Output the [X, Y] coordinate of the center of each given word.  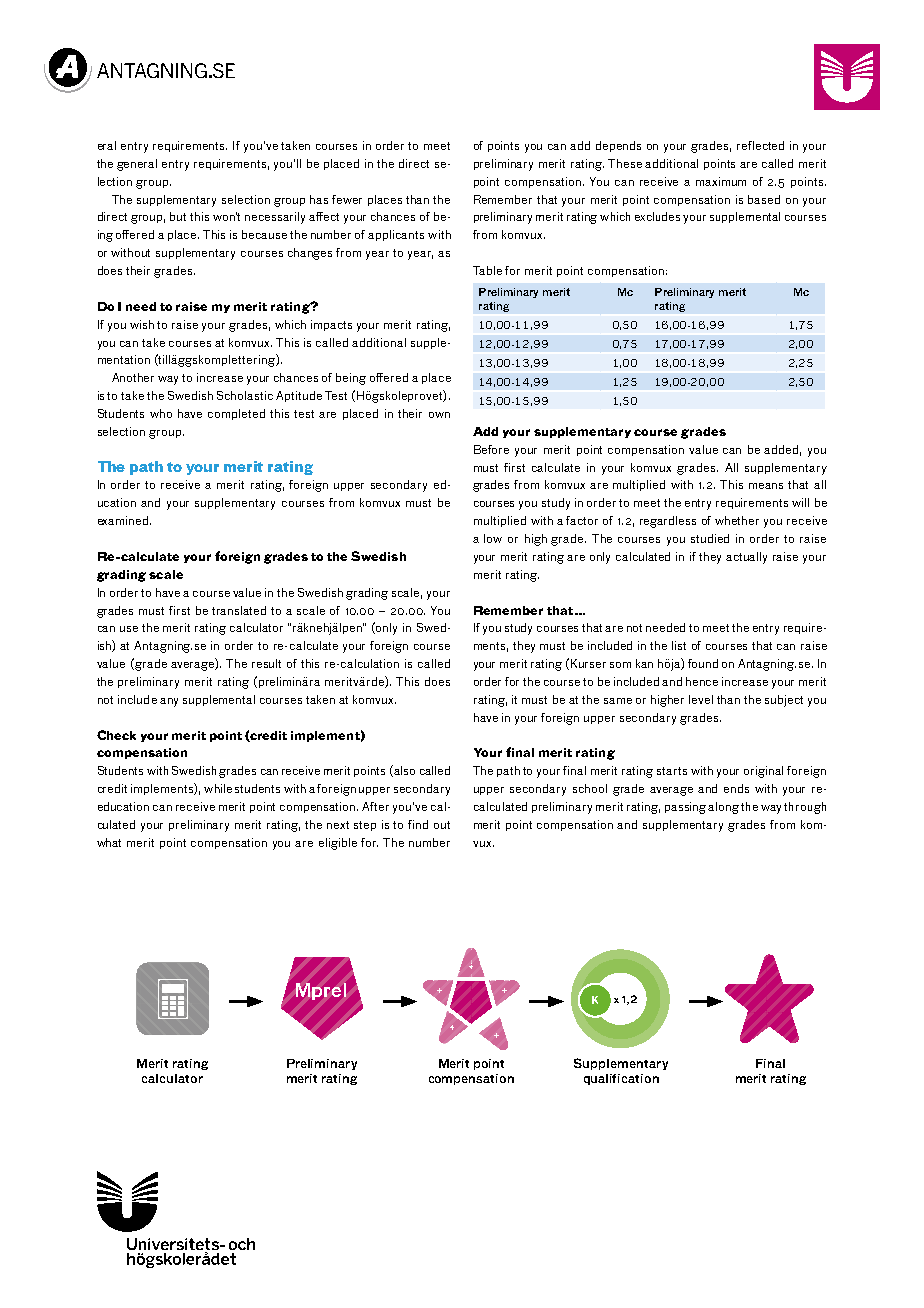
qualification [621, 1079]
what [109, 842]
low [493, 538]
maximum [721, 181]
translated [239, 610]
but [178, 216]
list [679, 645]
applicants [396, 235]
